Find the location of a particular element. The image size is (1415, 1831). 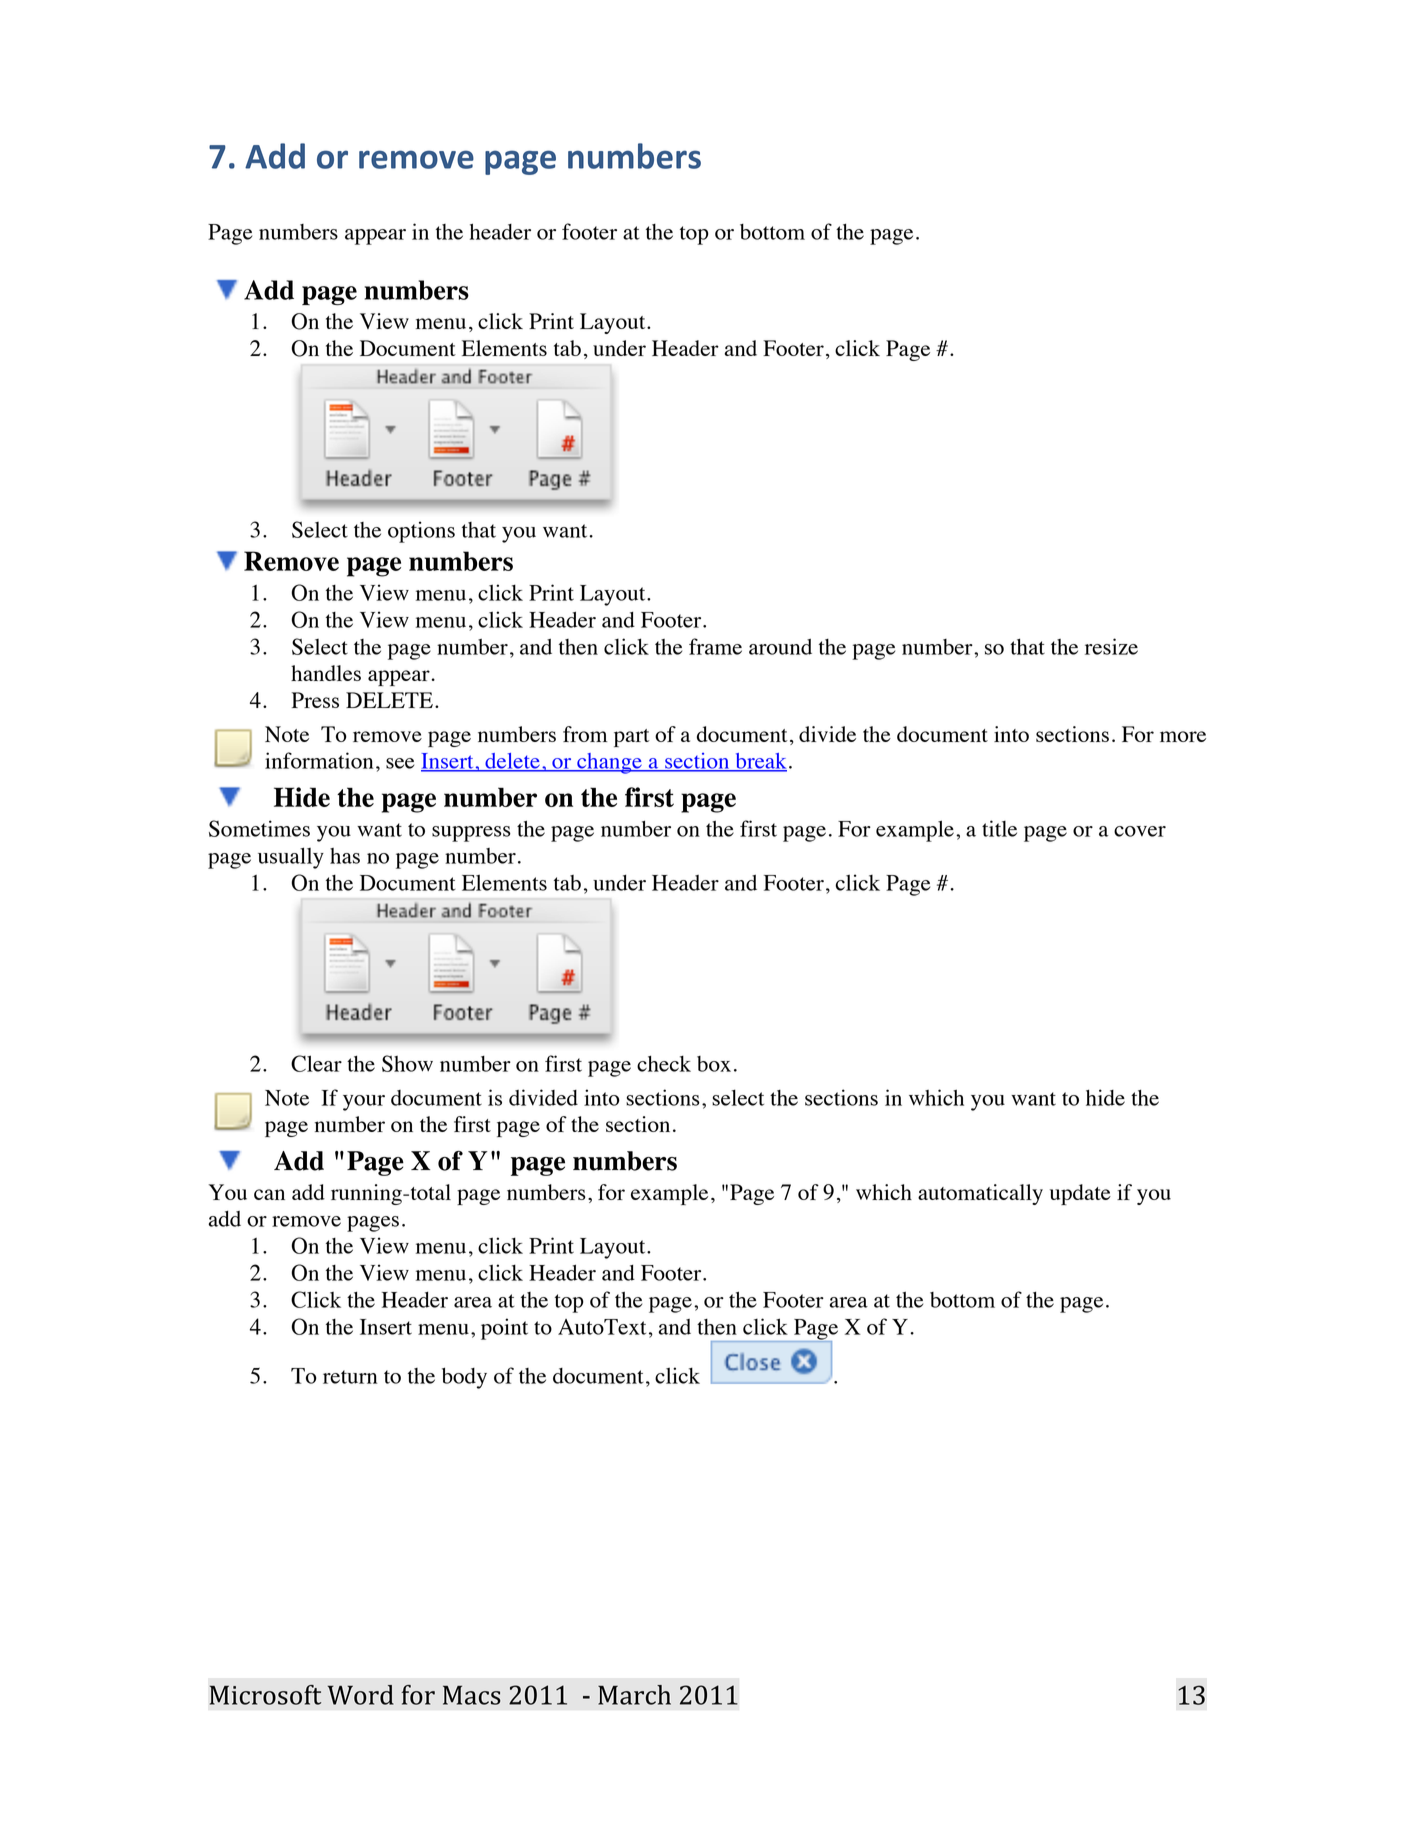

update is located at coordinates (1080, 1194).
